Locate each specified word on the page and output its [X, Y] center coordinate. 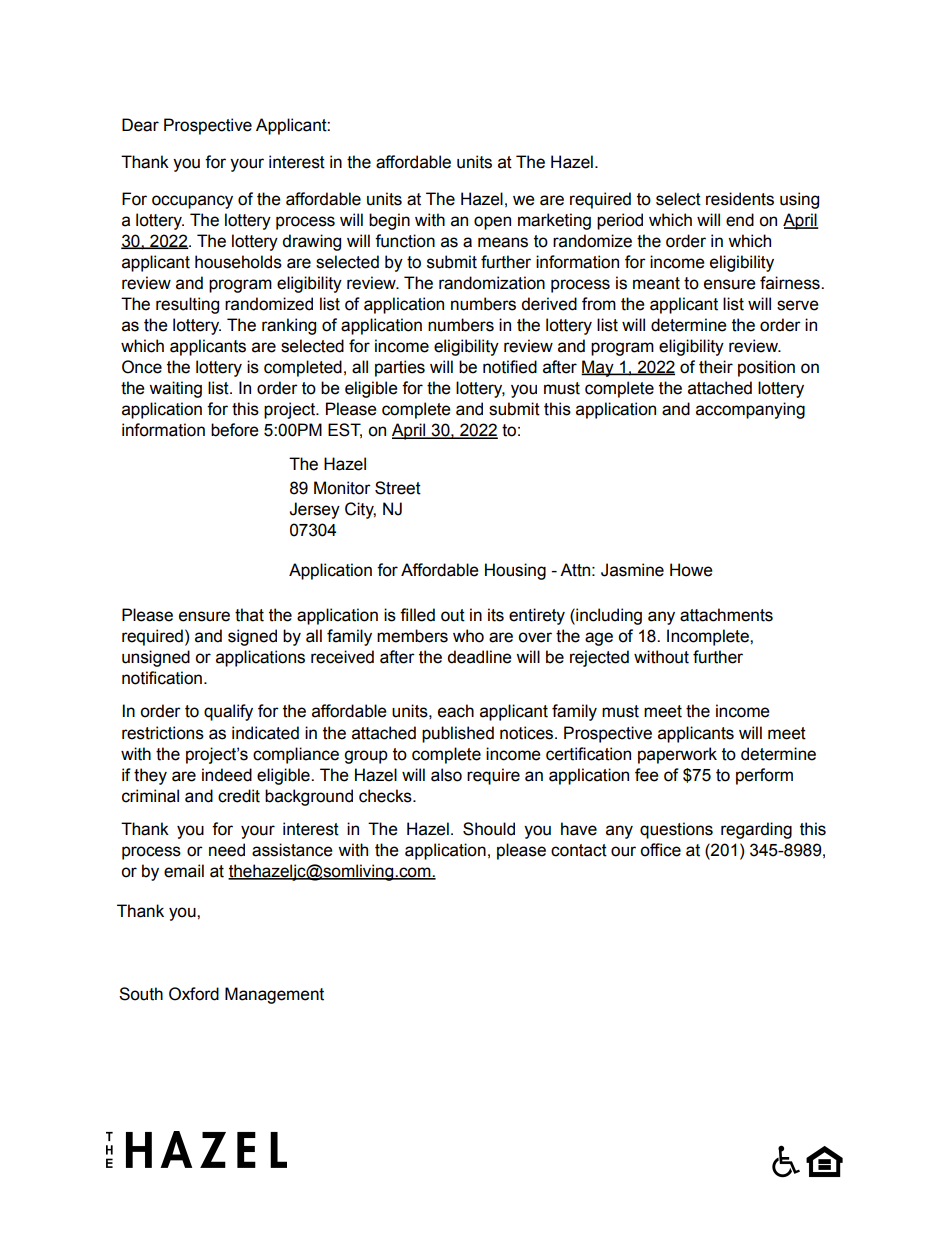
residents [740, 199]
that [249, 615]
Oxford [194, 994]
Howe [691, 570]
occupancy [192, 202]
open [492, 223]
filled [417, 615]
